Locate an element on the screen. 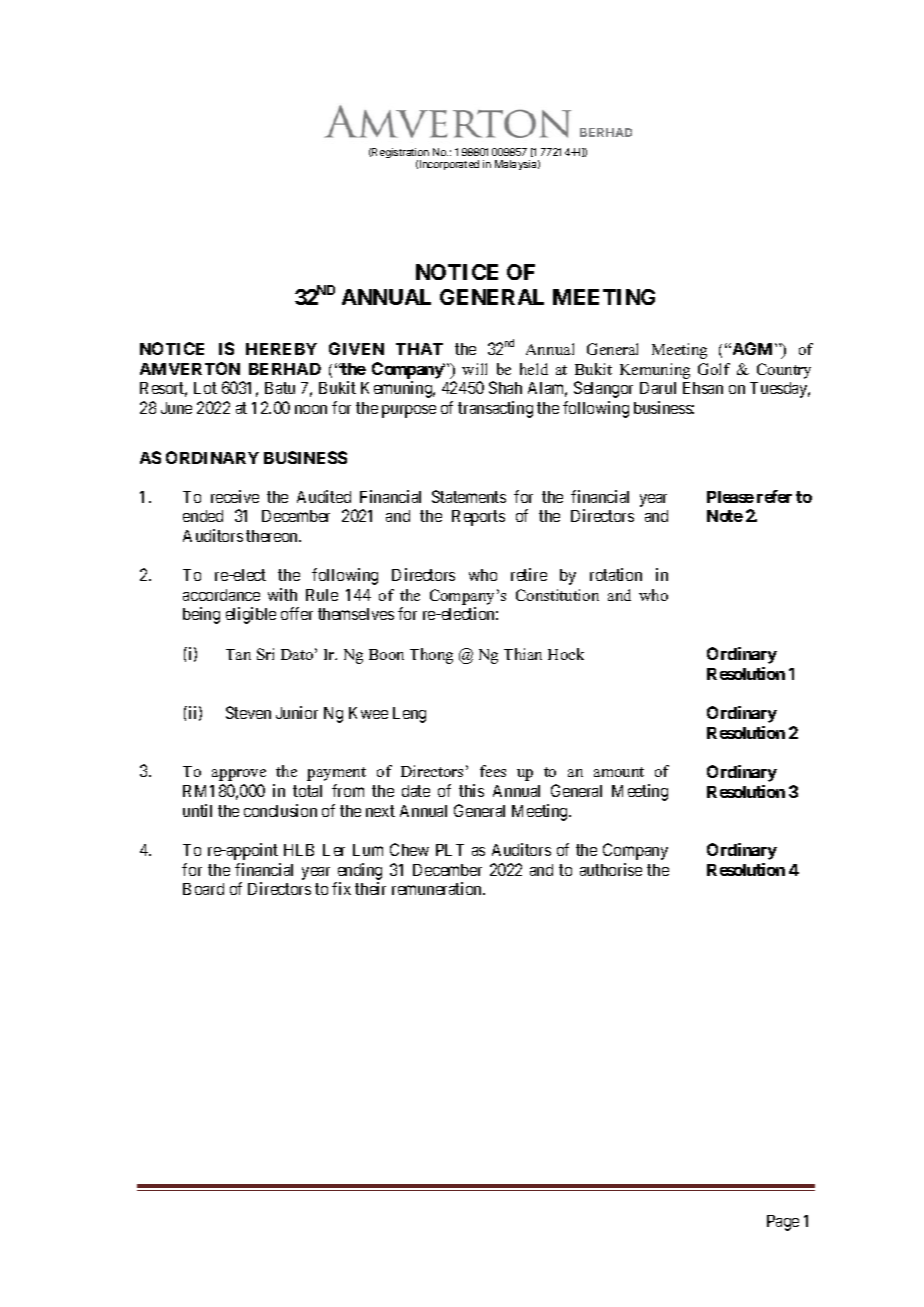 The height and width of the screenshot is (1307, 924). Board is located at coordinates (203, 889).
